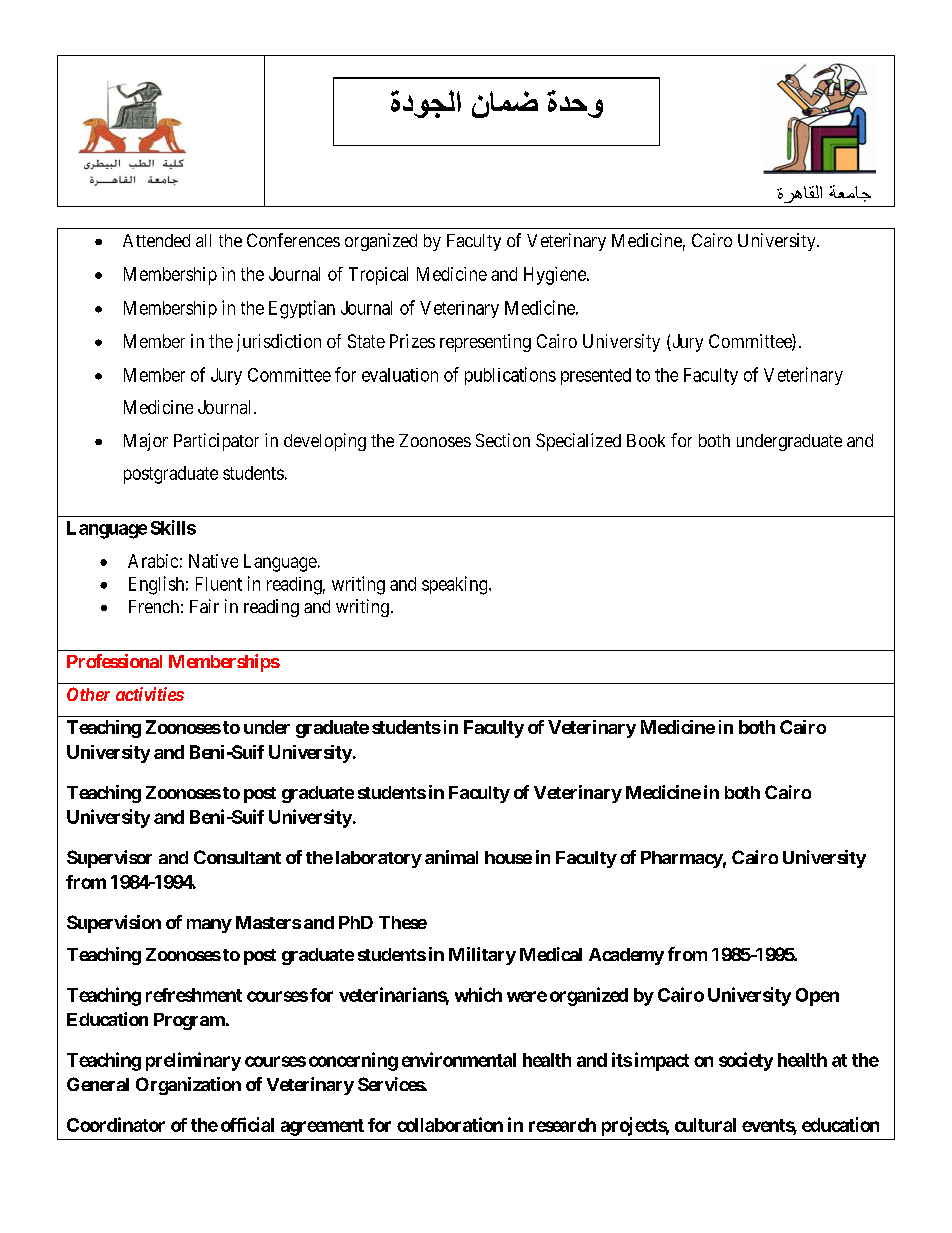 This page has height=1233, width=952. What do you see at coordinates (114, 661) in the page?
I see `Professional` at bounding box center [114, 661].
